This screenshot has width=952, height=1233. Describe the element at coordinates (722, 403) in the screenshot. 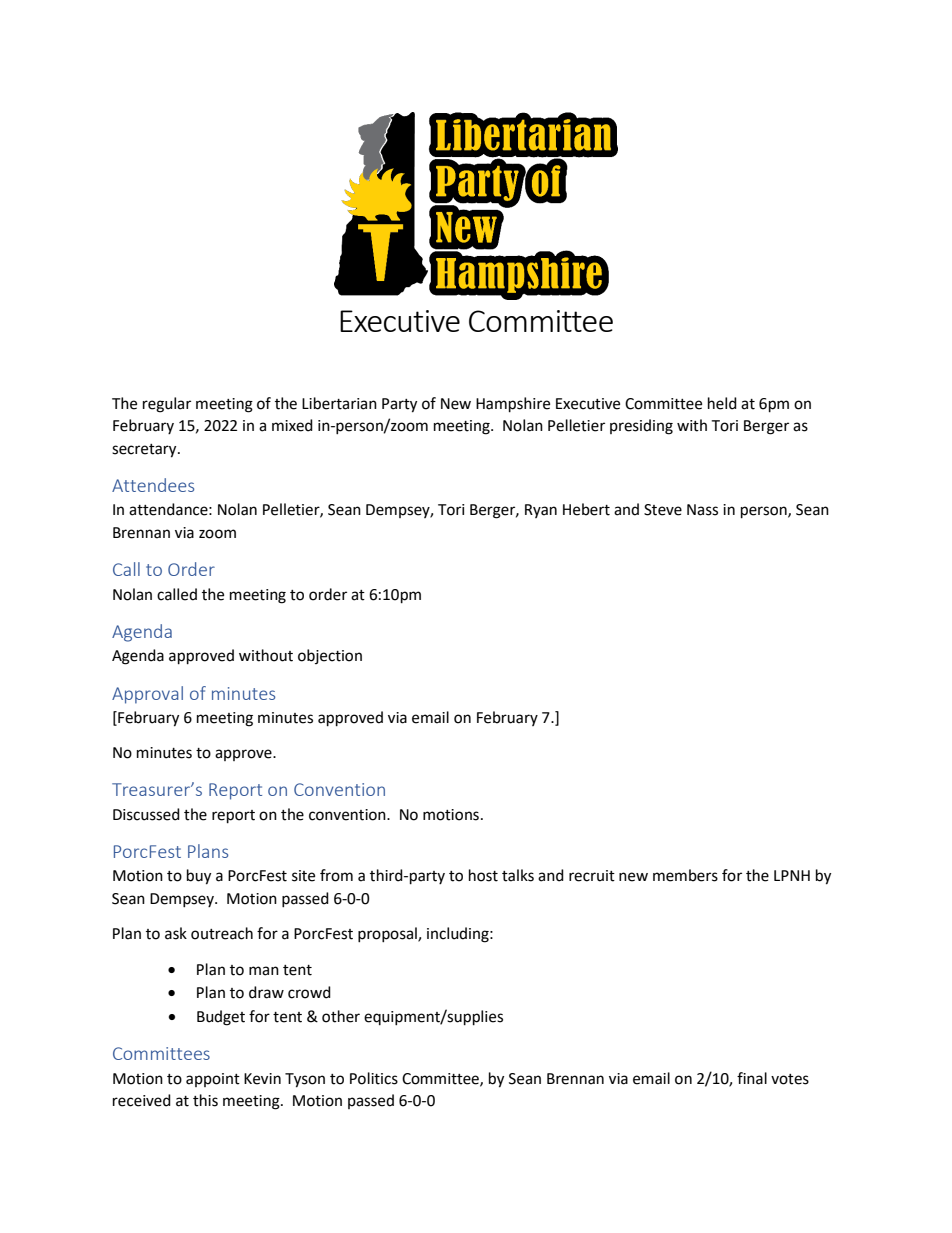

I see `held` at that location.
